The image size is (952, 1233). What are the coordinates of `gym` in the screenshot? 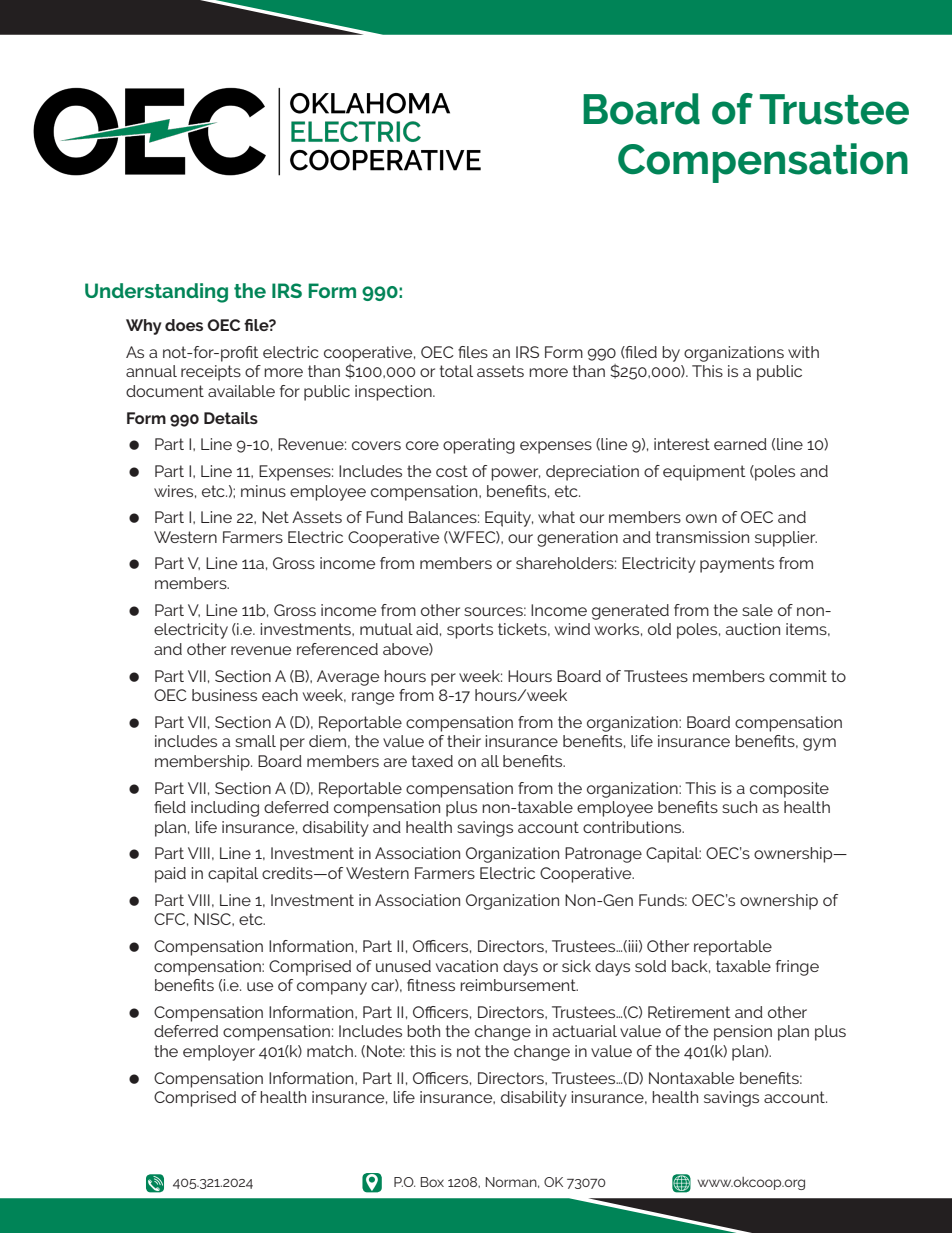 It's located at (819, 744).
